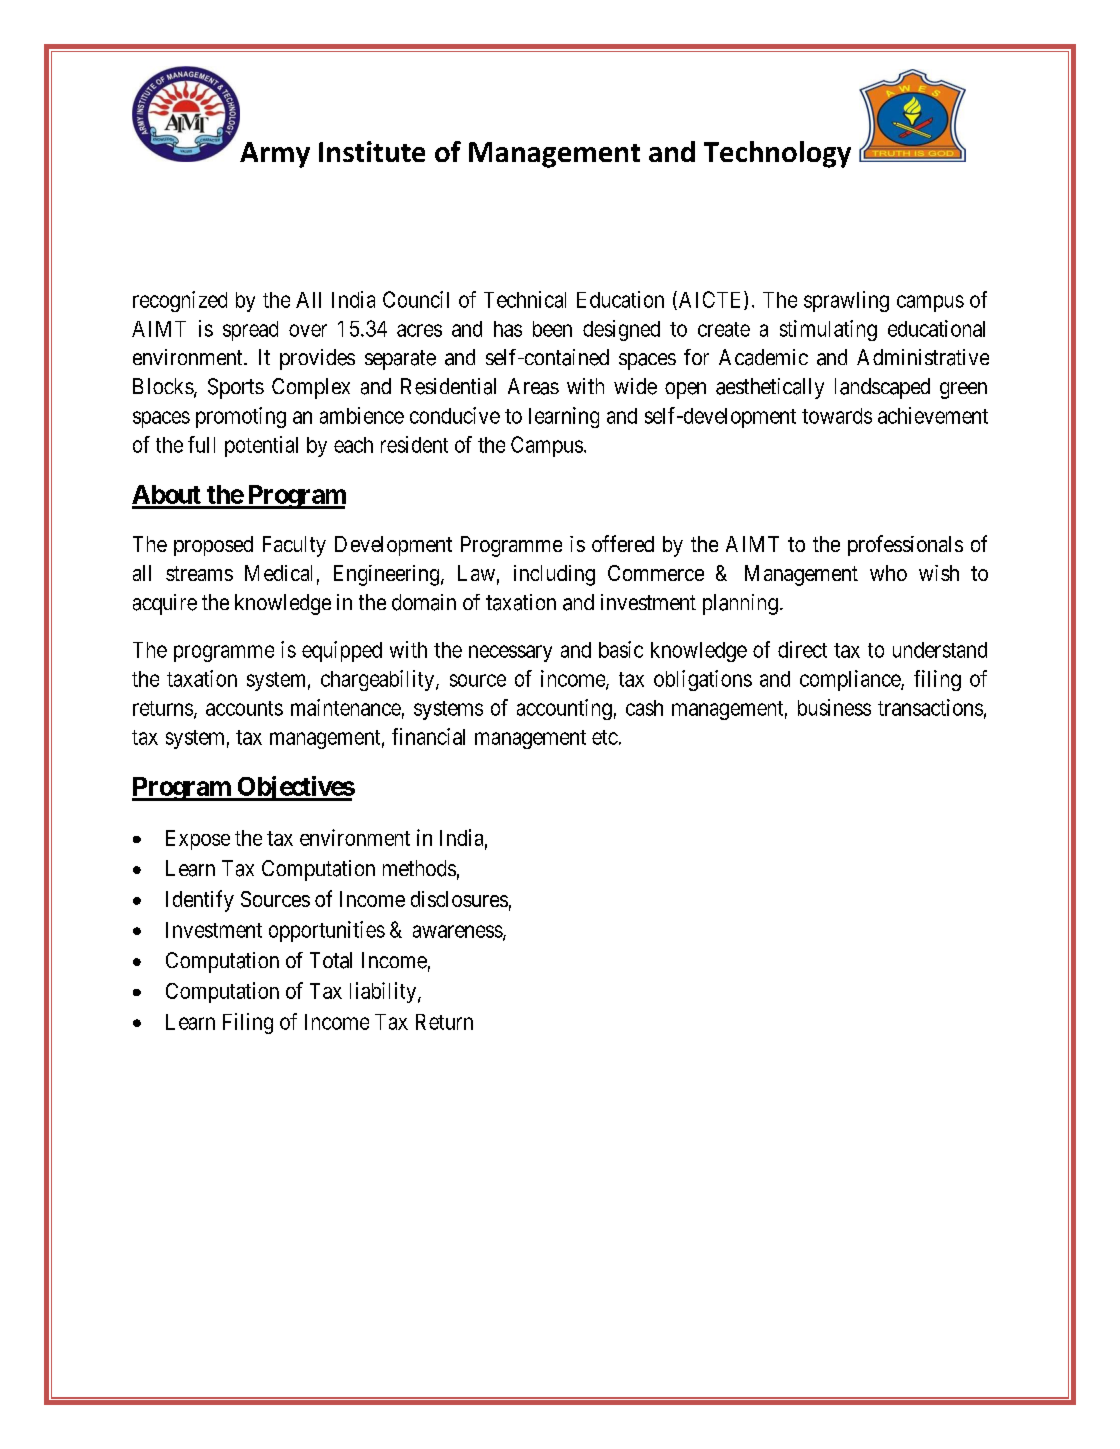 Image resolution: width=1120 pixels, height=1449 pixels. Describe the element at coordinates (278, 573) in the page. I see `Medical` at that location.
